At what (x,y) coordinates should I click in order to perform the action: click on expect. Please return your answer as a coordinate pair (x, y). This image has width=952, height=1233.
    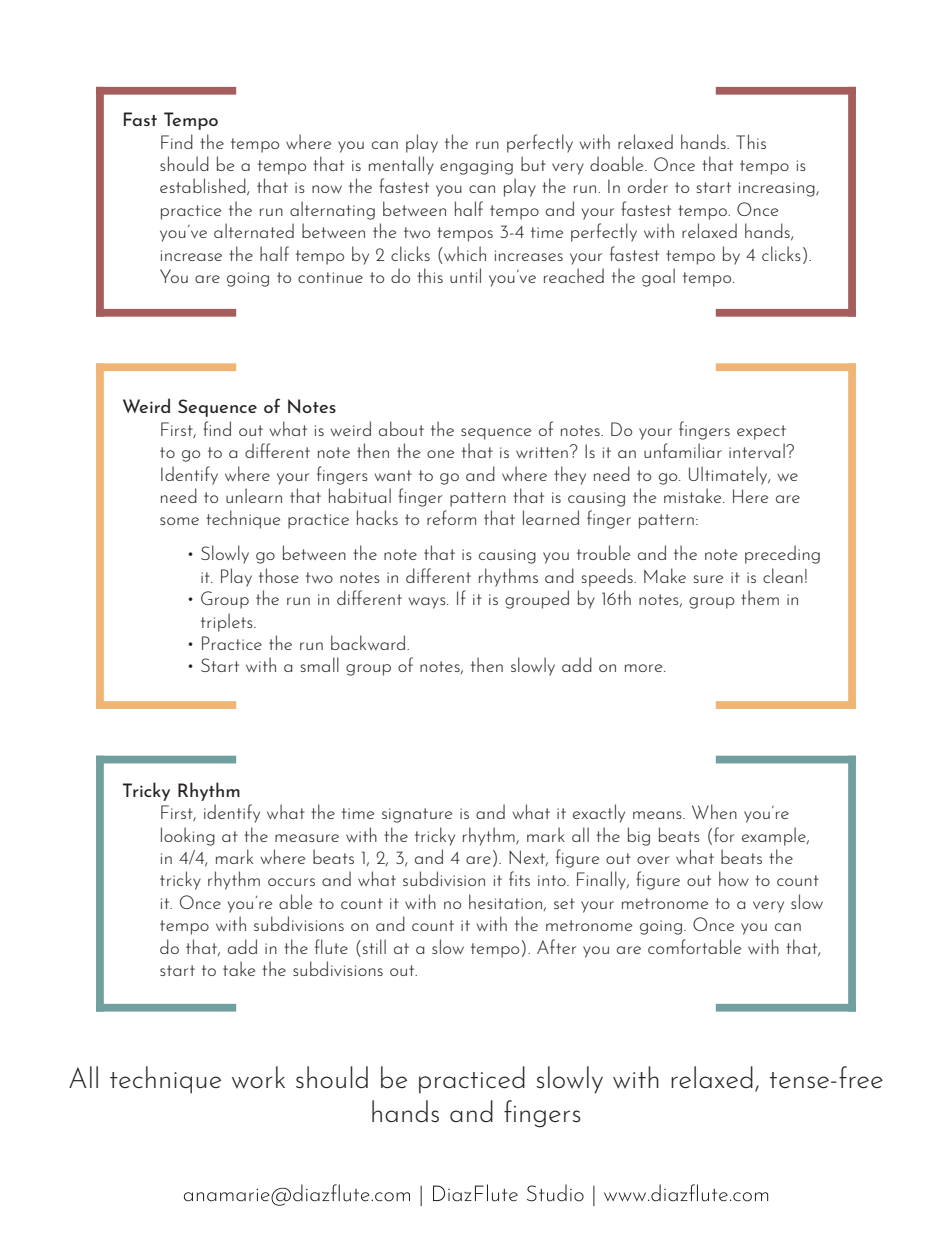
    Looking at the image, I should click on (761, 432).
